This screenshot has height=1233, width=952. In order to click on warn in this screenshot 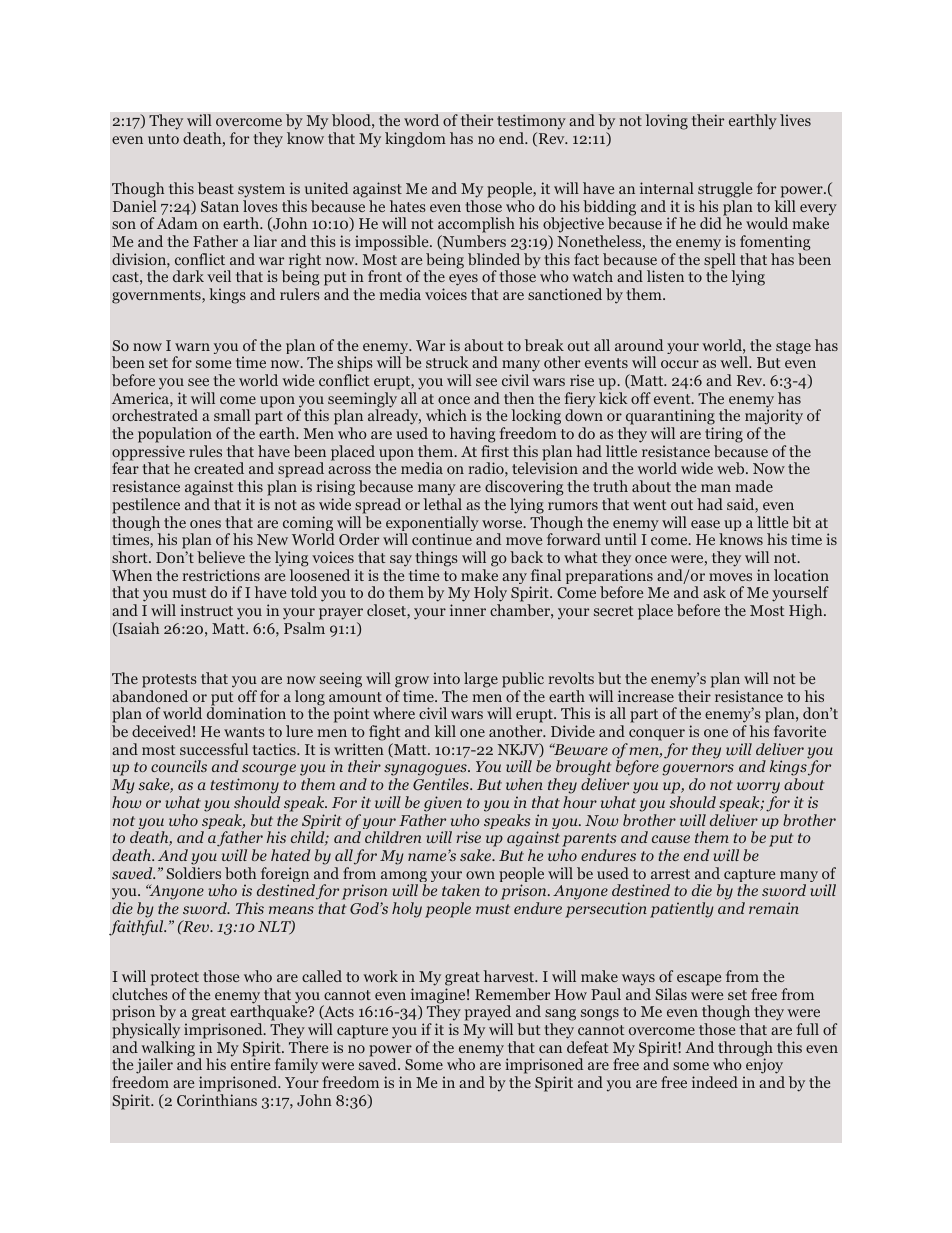, I will do `click(192, 347)`.
